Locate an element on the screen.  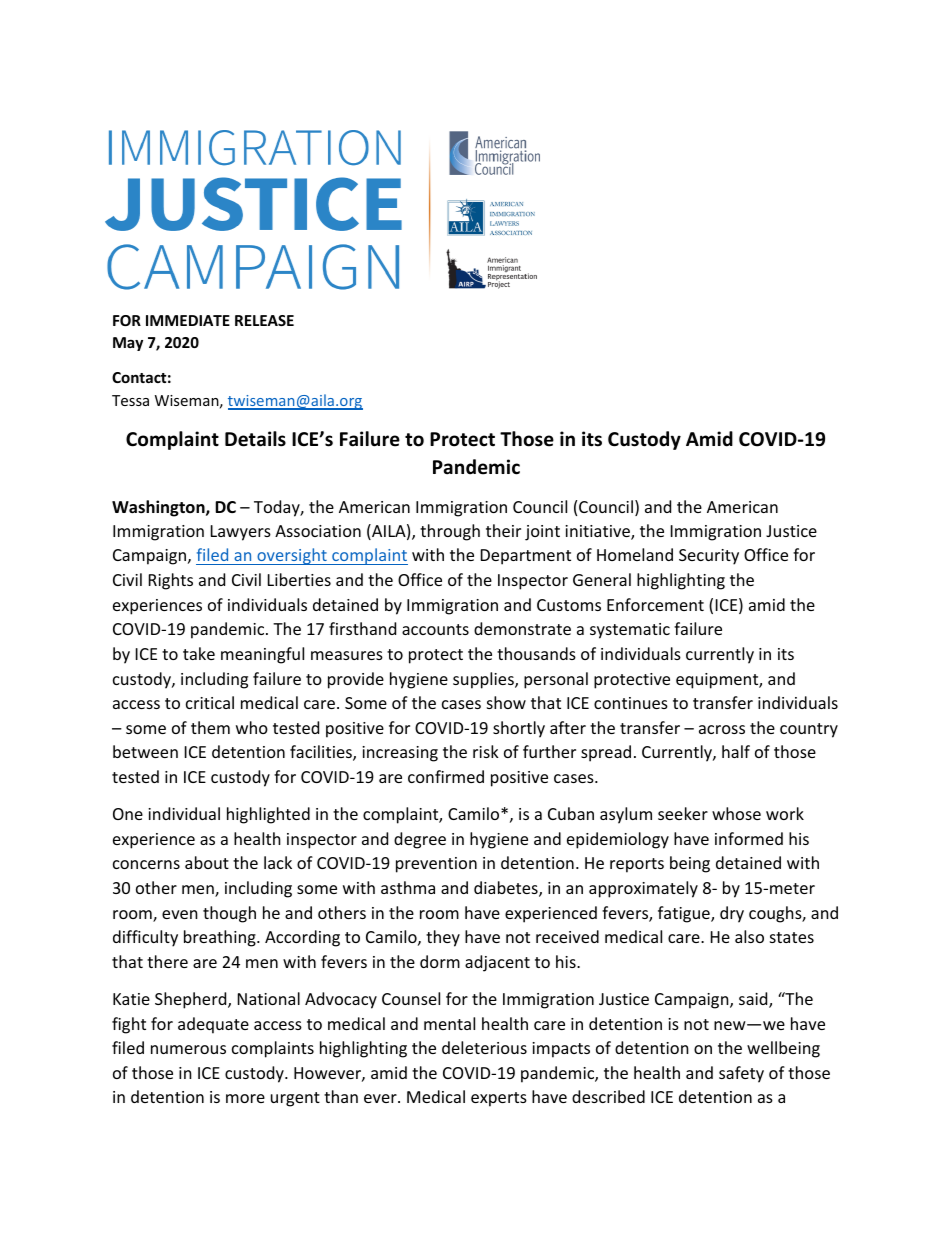
RELEASE is located at coordinates (264, 320).
